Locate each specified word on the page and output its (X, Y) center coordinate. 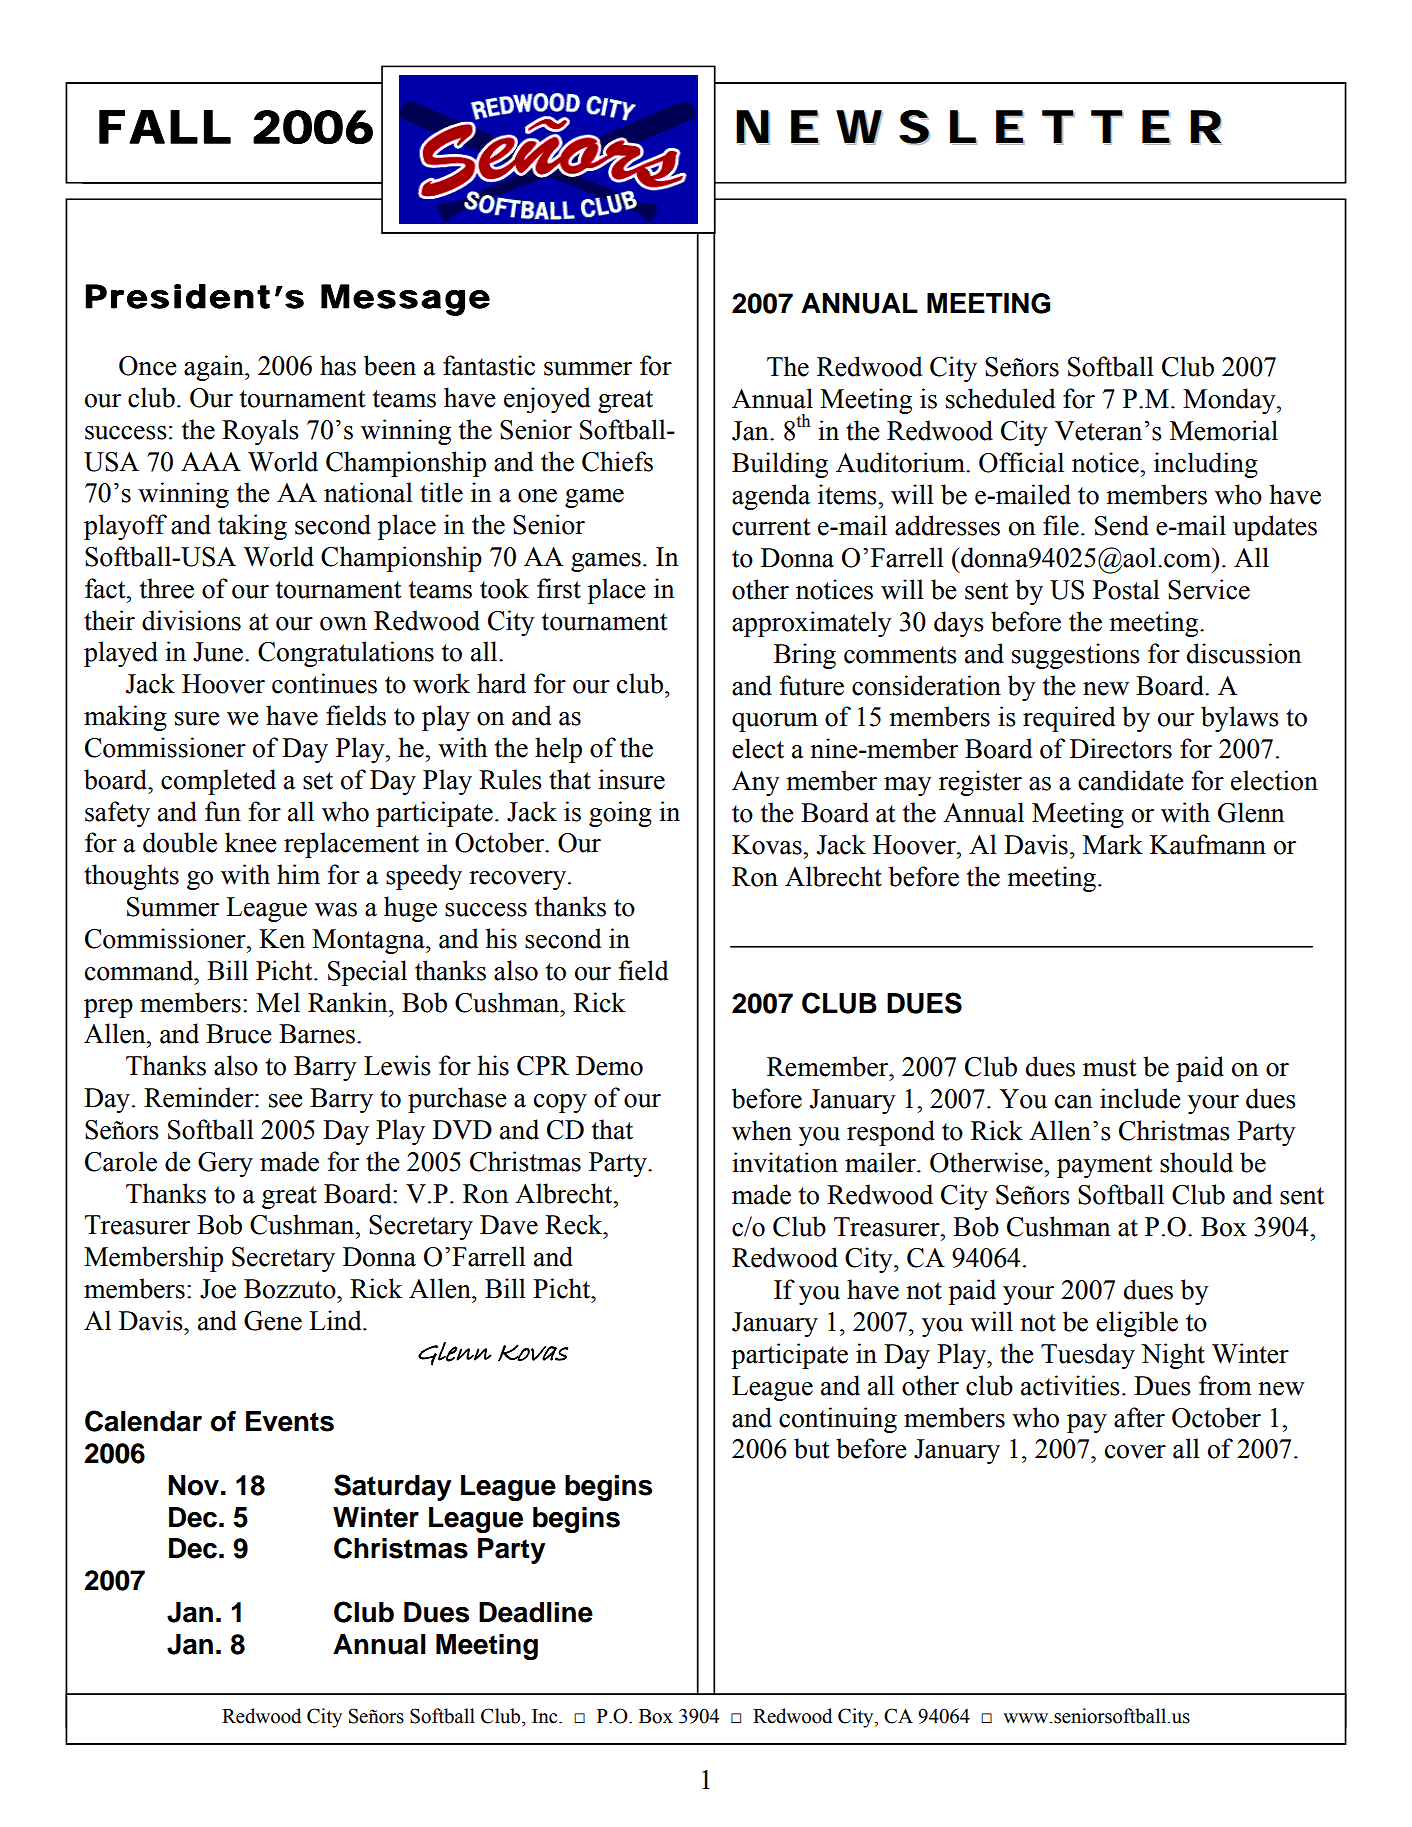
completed (218, 782)
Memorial (1224, 430)
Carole (121, 1161)
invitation (785, 1162)
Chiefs (617, 461)
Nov (193, 1485)
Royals (260, 432)
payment (1105, 1166)
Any (756, 783)
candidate (1131, 780)
